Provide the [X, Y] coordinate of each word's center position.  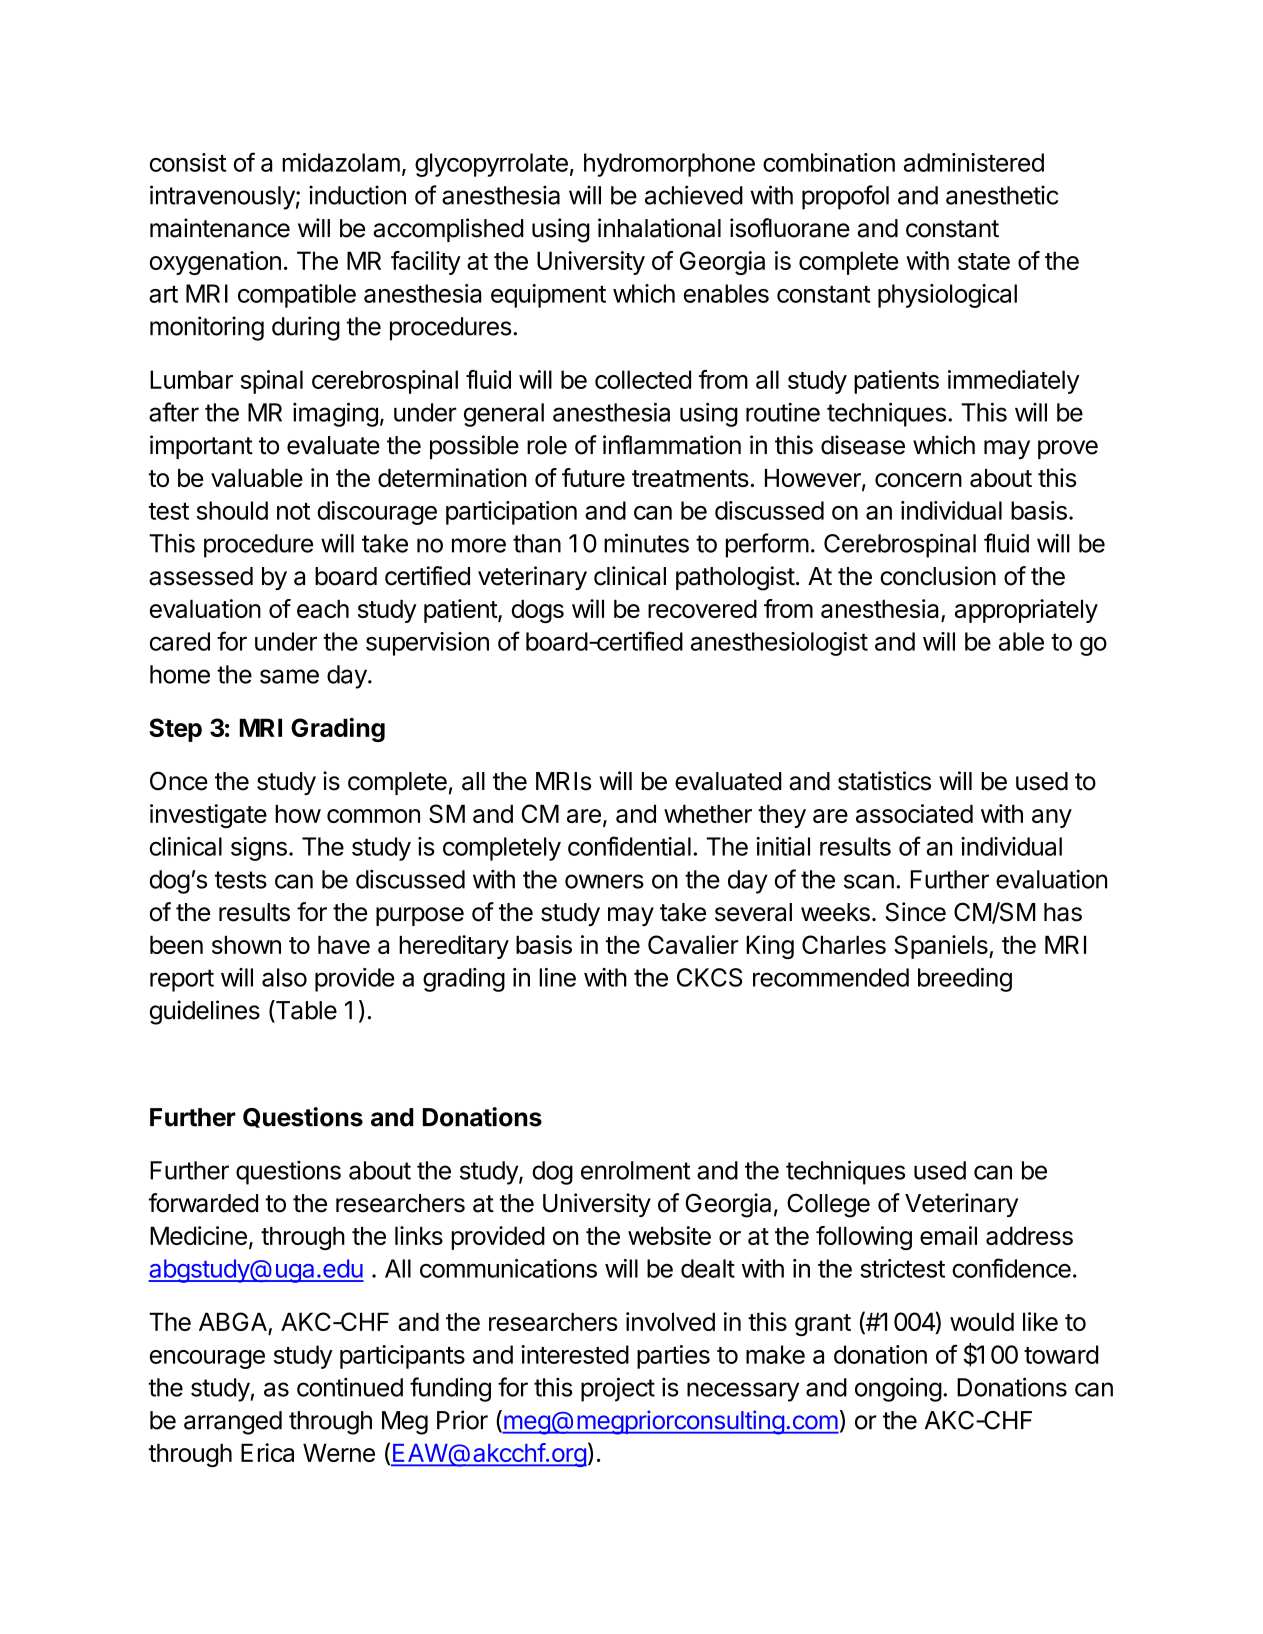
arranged [233, 1423]
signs [259, 849]
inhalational [659, 228]
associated [914, 813]
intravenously [222, 197]
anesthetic [1002, 195]
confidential [629, 846]
